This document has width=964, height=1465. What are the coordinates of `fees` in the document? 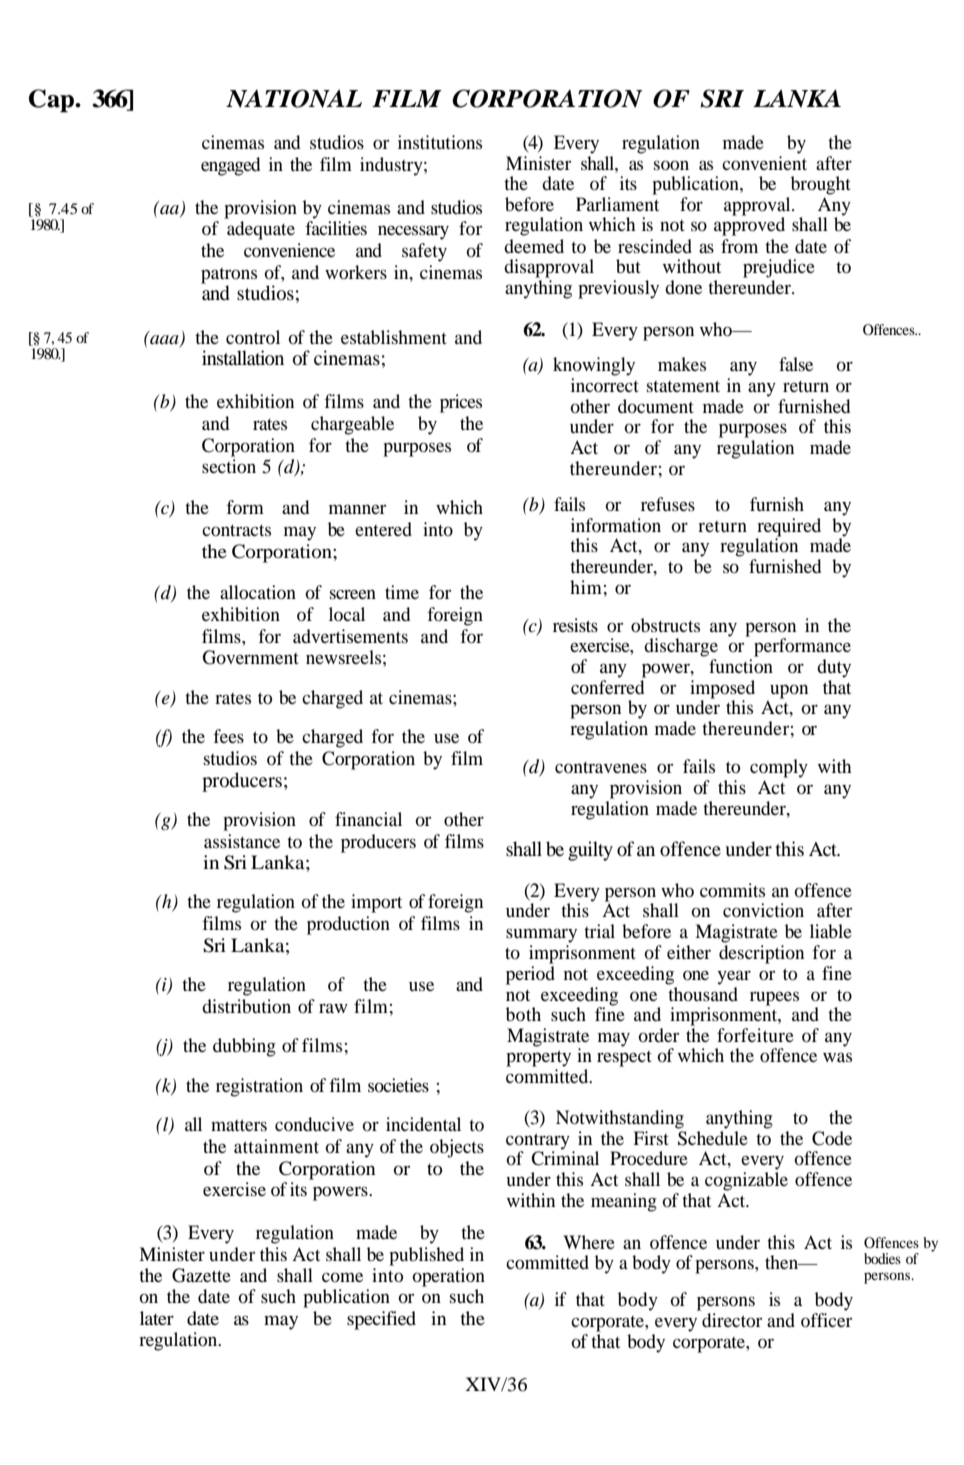 It's located at (228, 736).
